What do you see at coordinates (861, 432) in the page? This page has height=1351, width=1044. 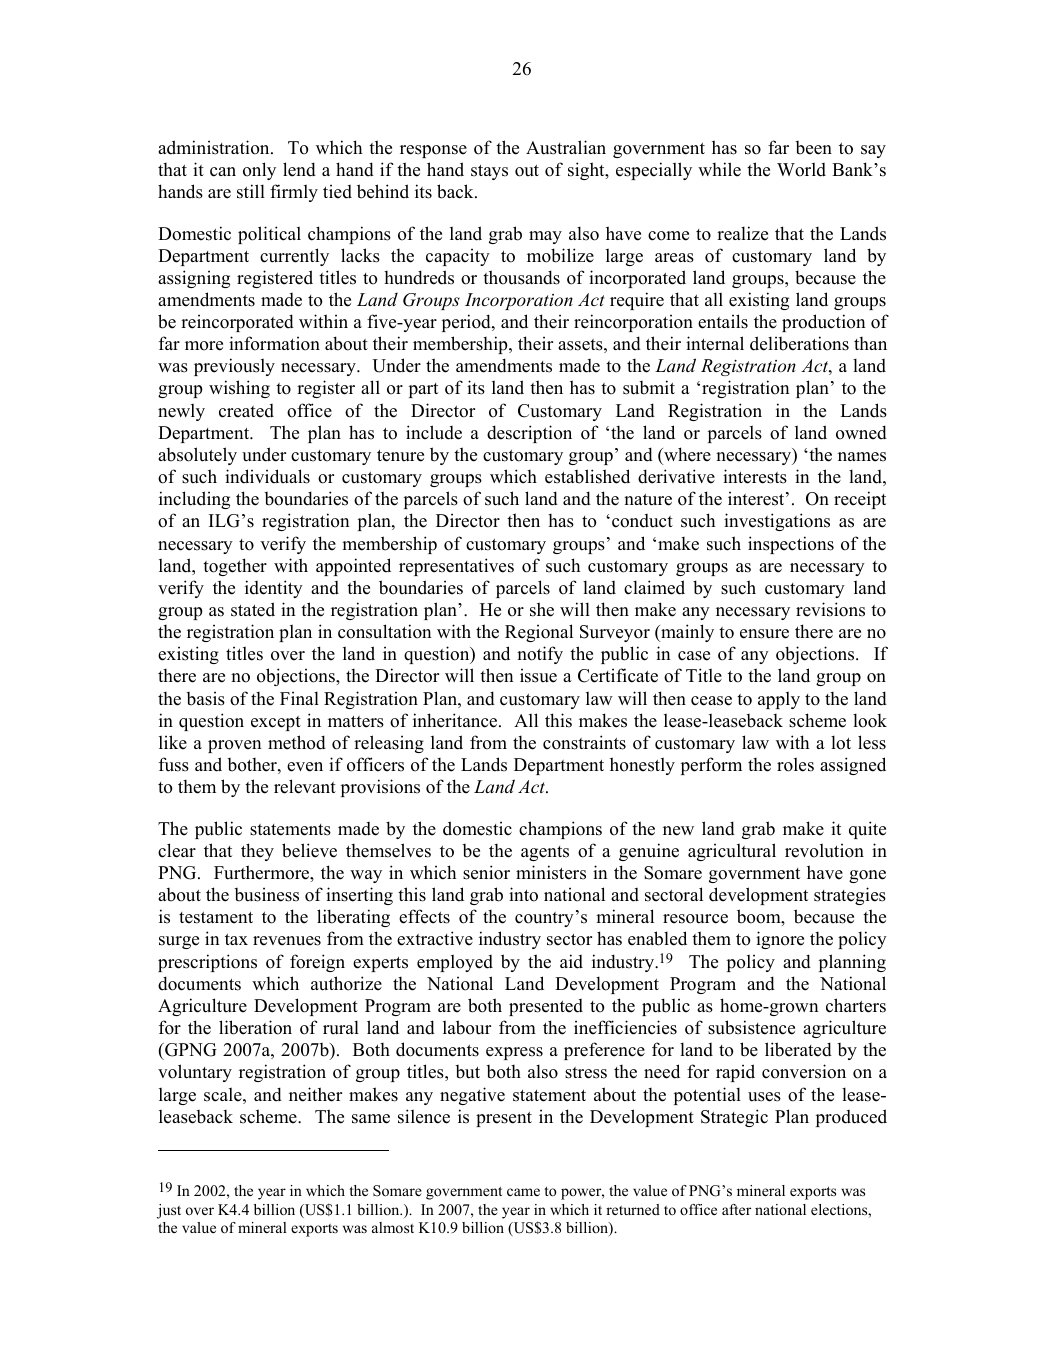 I see `owned` at bounding box center [861, 432].
